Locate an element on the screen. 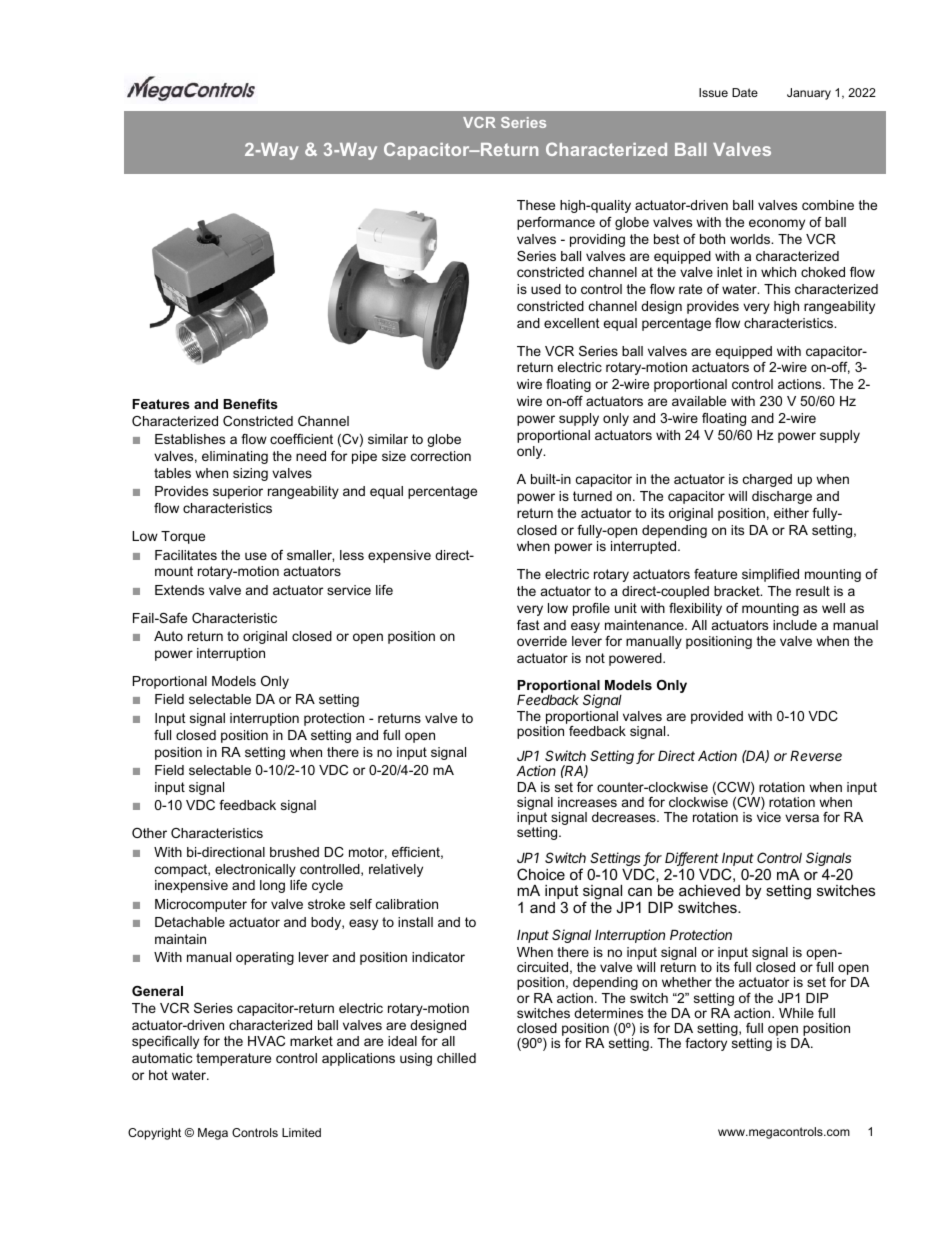  These is located at coordinates (536, 205).
